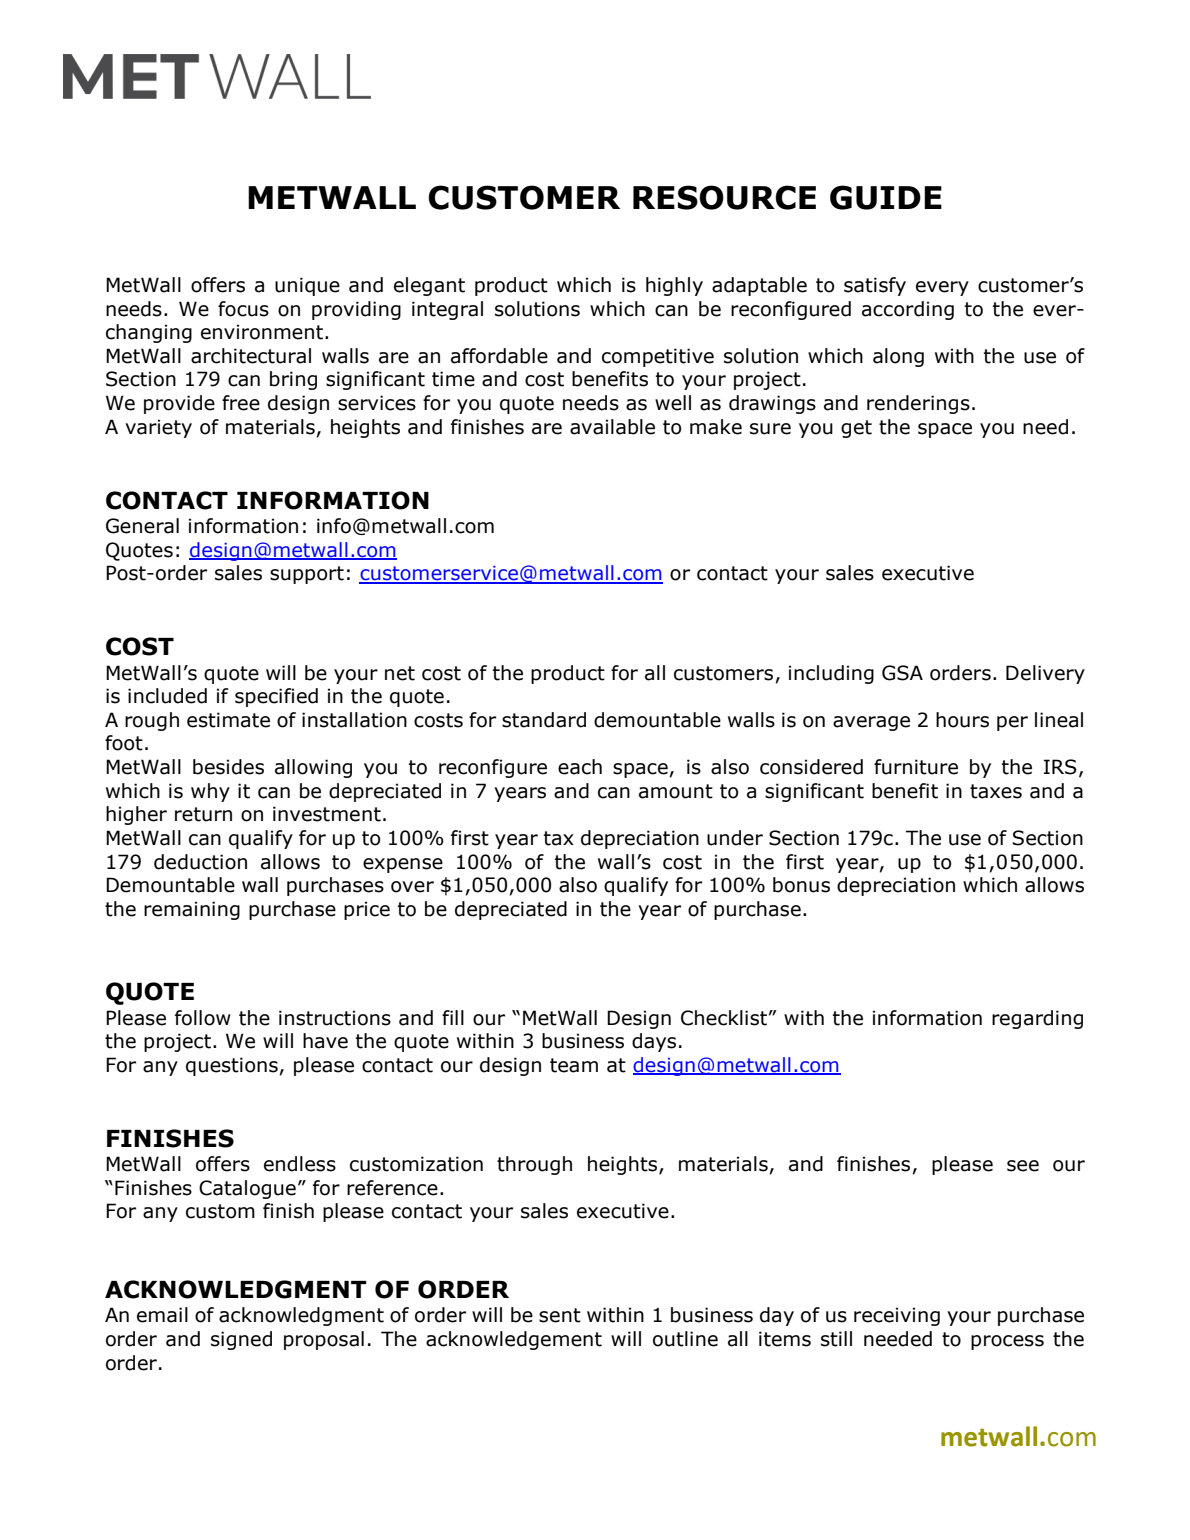 This screenshot has height=1540, width=1190. Describe the element at coordinates (886, 197) in the screenshot. I see `GUIDE` at that location.
